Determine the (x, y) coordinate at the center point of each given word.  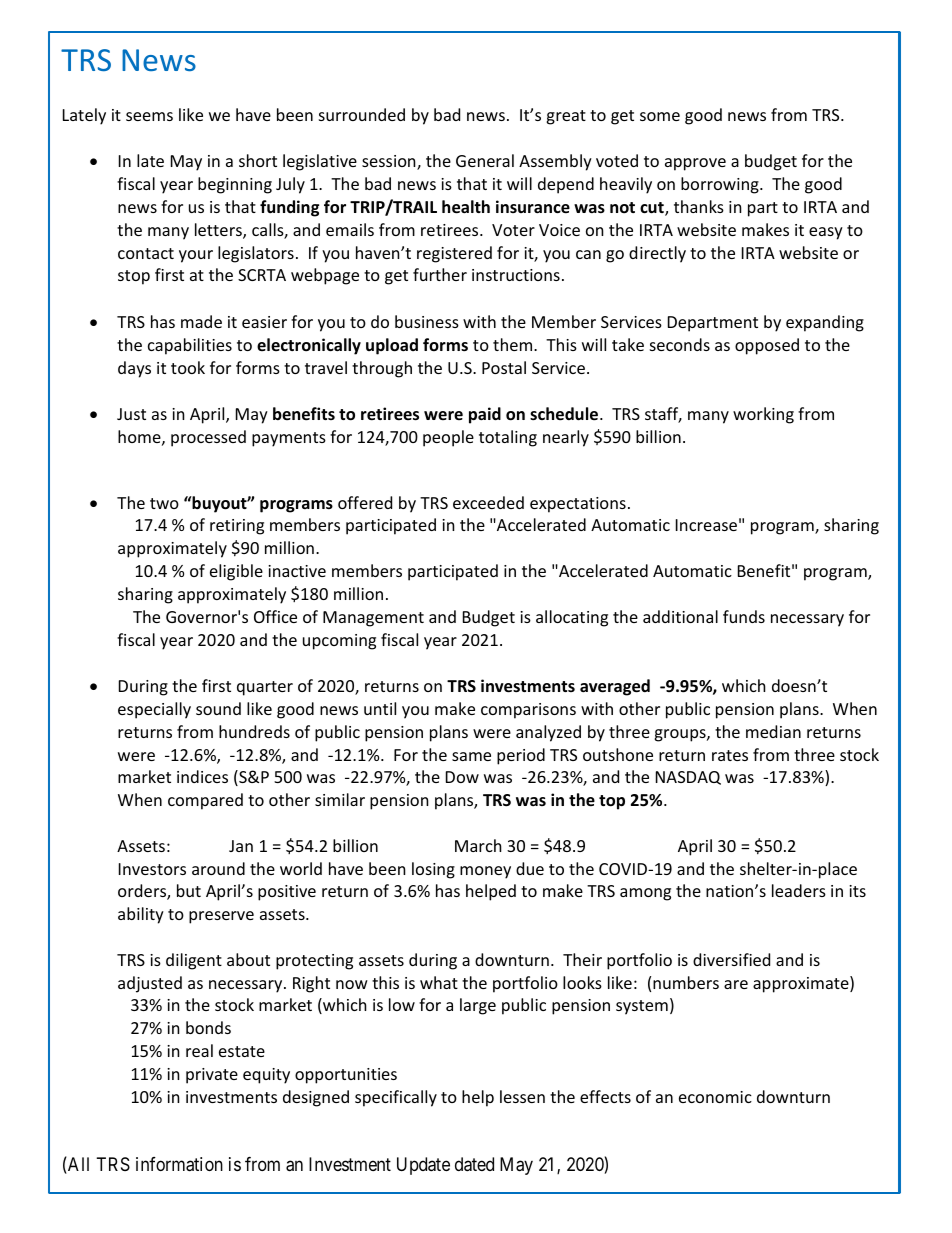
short (258, 160)
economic (715, 1097)
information (179, 1164)
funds (744, 616)
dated (474, 1164)
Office (275, 616)
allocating (572, 618)
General (485, 160)
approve (695, 164)
